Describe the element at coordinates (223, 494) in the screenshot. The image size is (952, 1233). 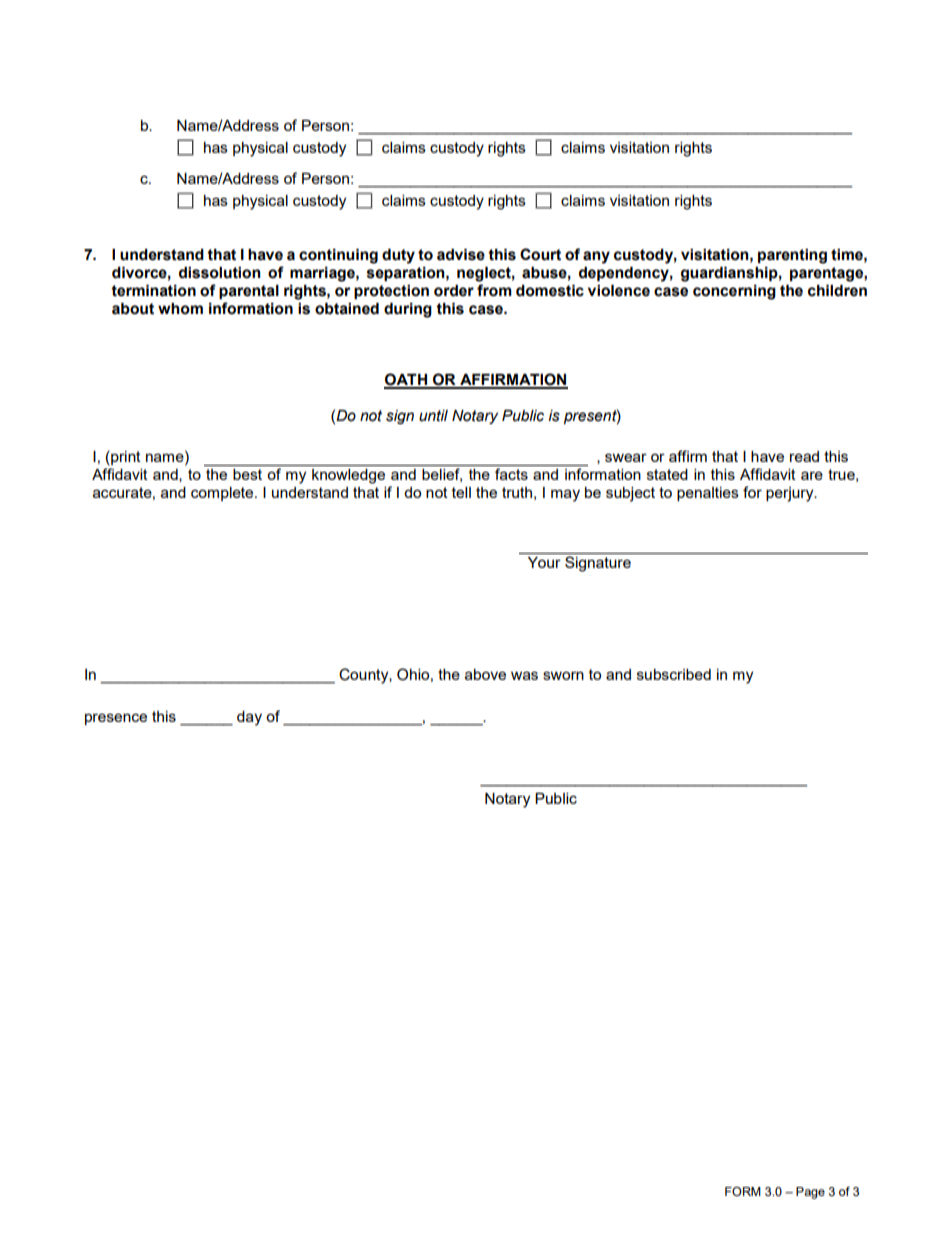
I see `complete` at that location.
